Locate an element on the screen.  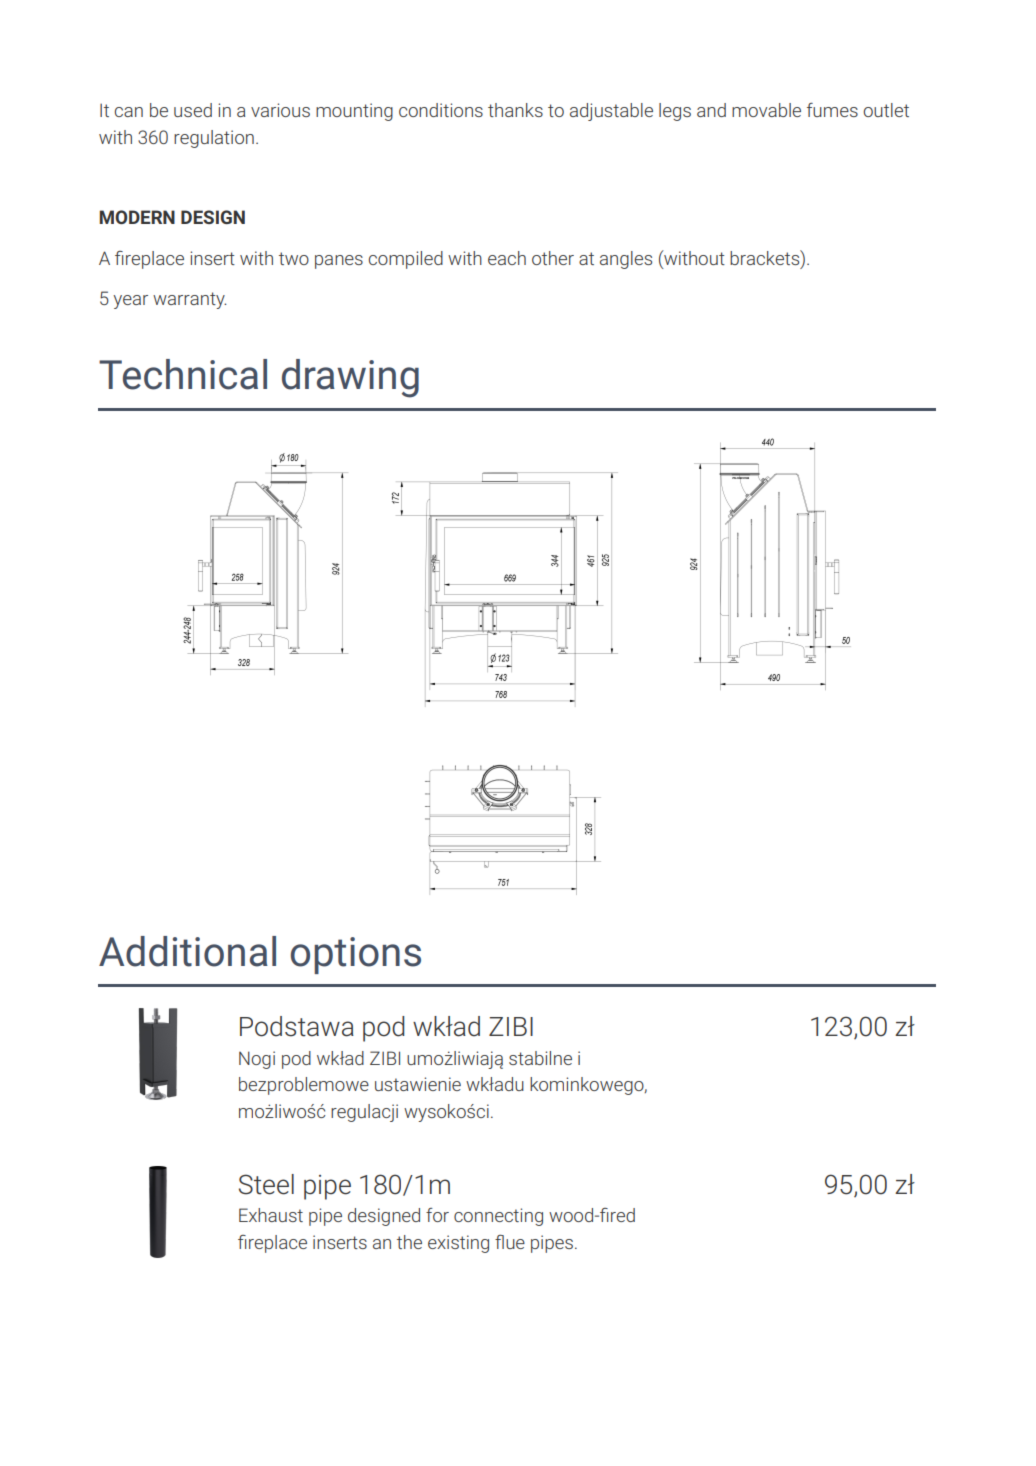
drawing is located at coordinates (350, 378).
